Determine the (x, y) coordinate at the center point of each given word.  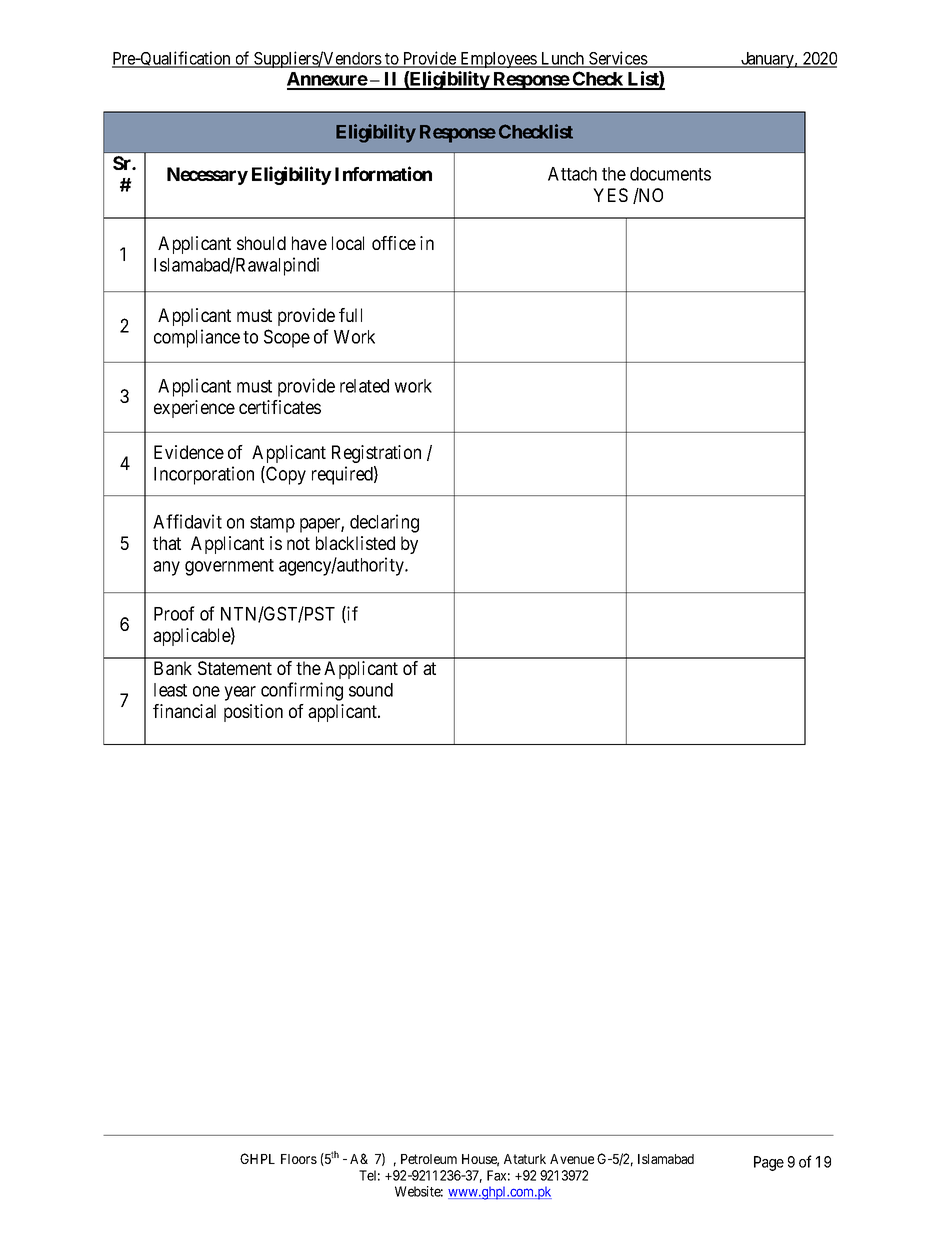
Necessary (207, 176)
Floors (299, 1159)
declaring (384, 523)
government (229, 567)
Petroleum (429, 1159)
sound (371, 690)
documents (670, 174)
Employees (498, 60)
